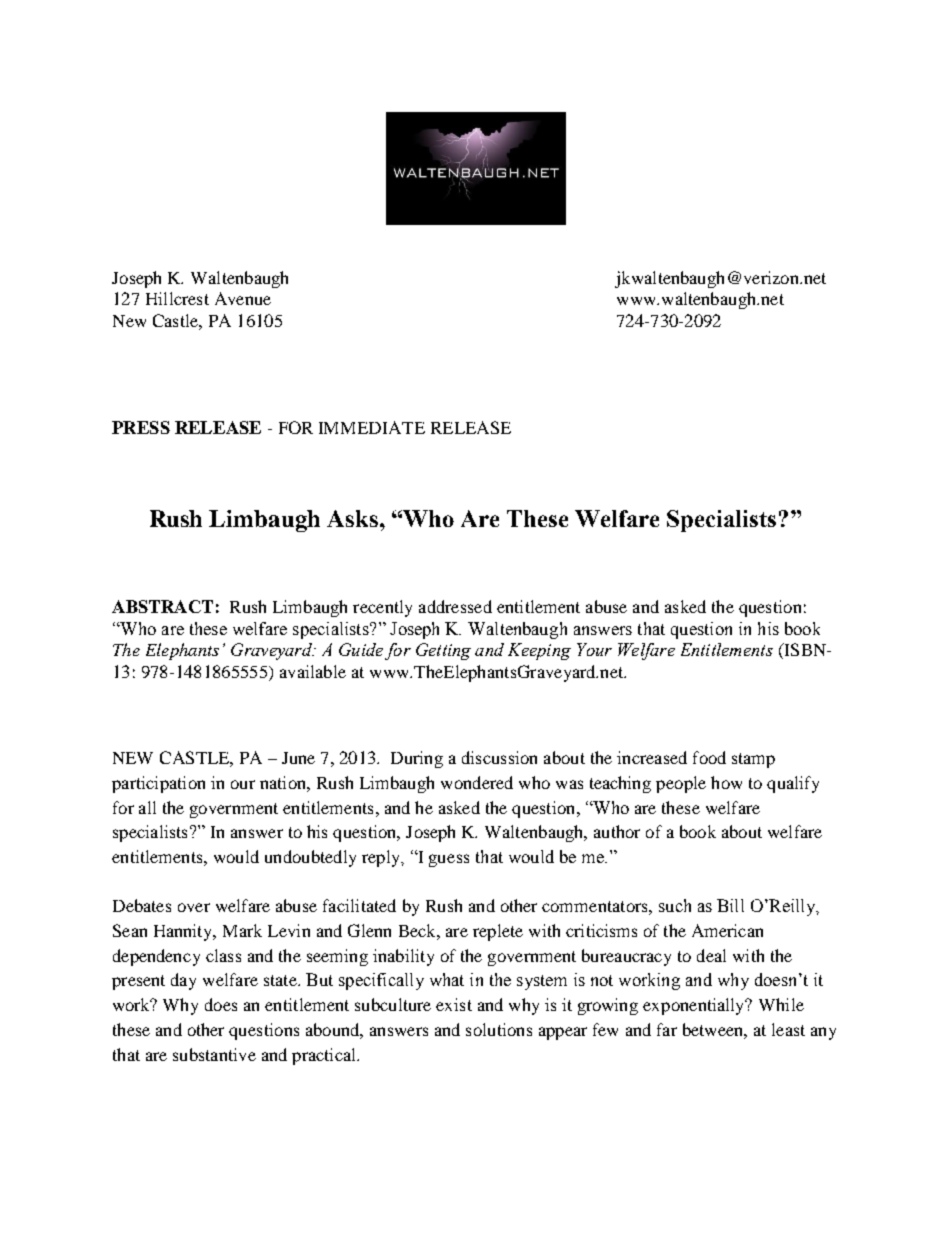 Image resolution: width=952 pixels, height=1233 pixels. What do you see at coordinates (499, 1029) in the image?
I see `solutions` at bounding box center [499, 1029].
